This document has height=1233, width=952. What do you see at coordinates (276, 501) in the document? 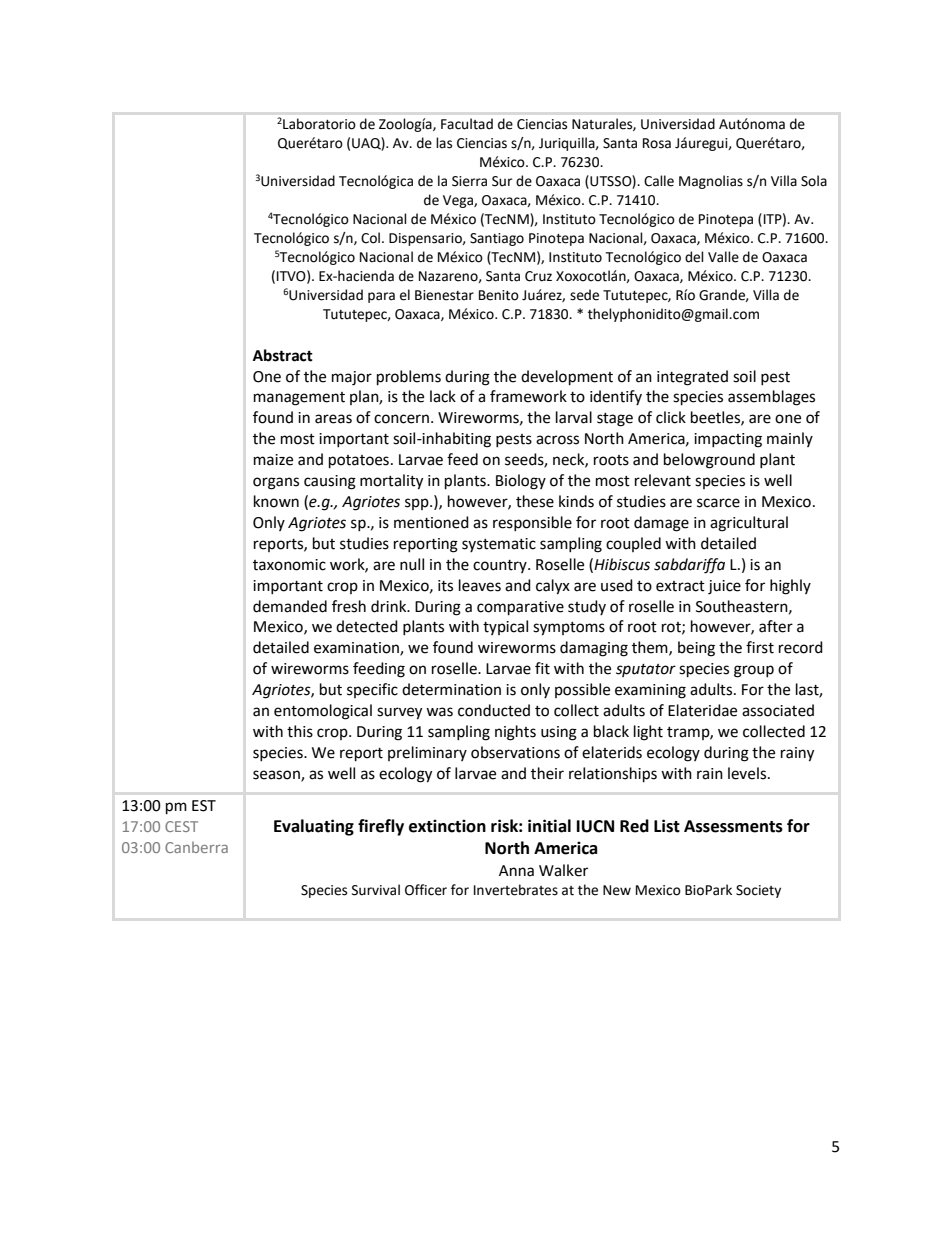
I see `known` at bounding box center [276, 501].
